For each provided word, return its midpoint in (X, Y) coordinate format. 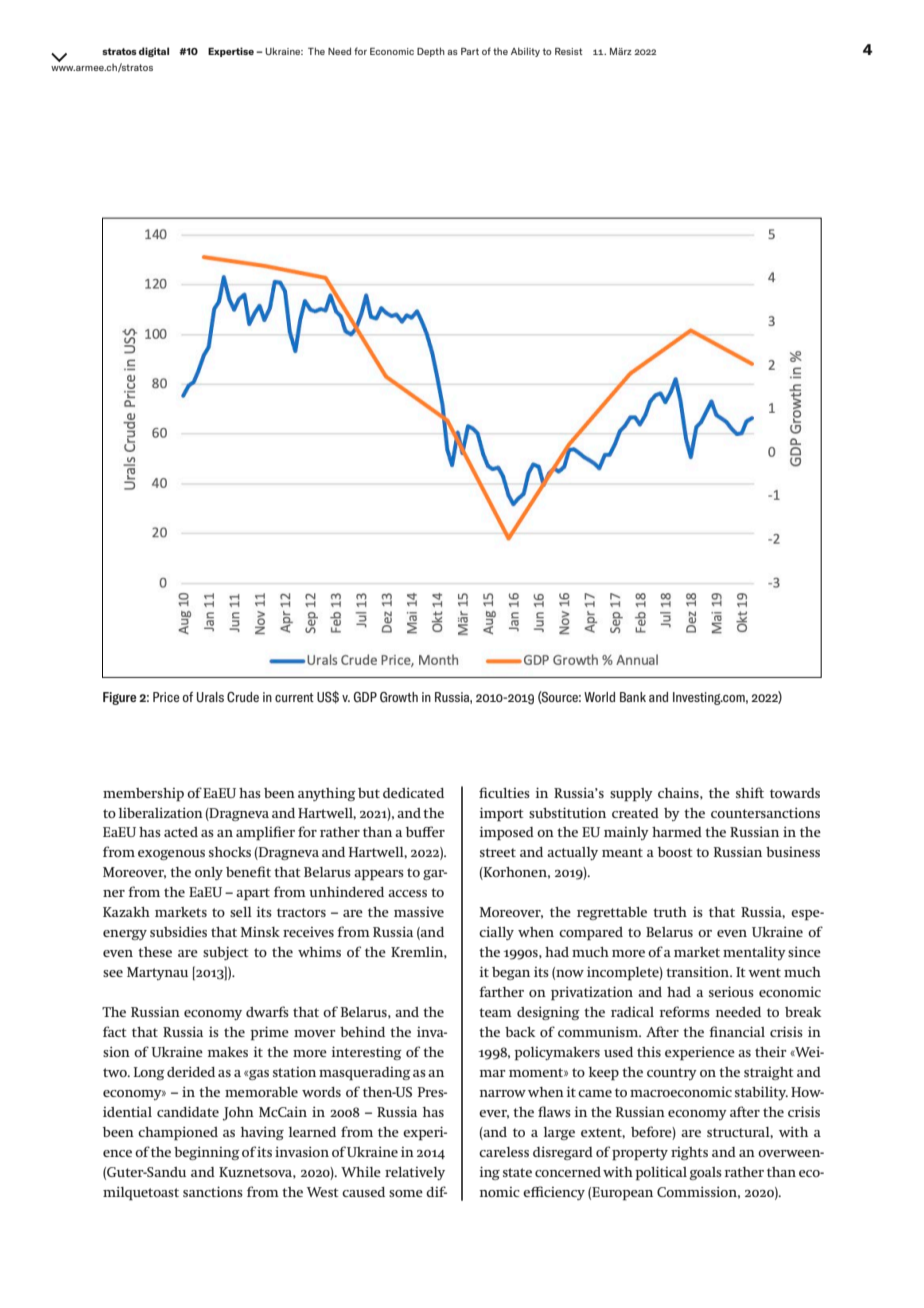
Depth (431, 52)
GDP (365, 697)
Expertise (231, 52)
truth (670, 912)
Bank (633, 697)
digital (154, 52)
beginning (207, 1153)
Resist (569, 51)
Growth (399, 697)
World (599, 697)
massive (419, 912)
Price (166, 697)
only (209, 873)
